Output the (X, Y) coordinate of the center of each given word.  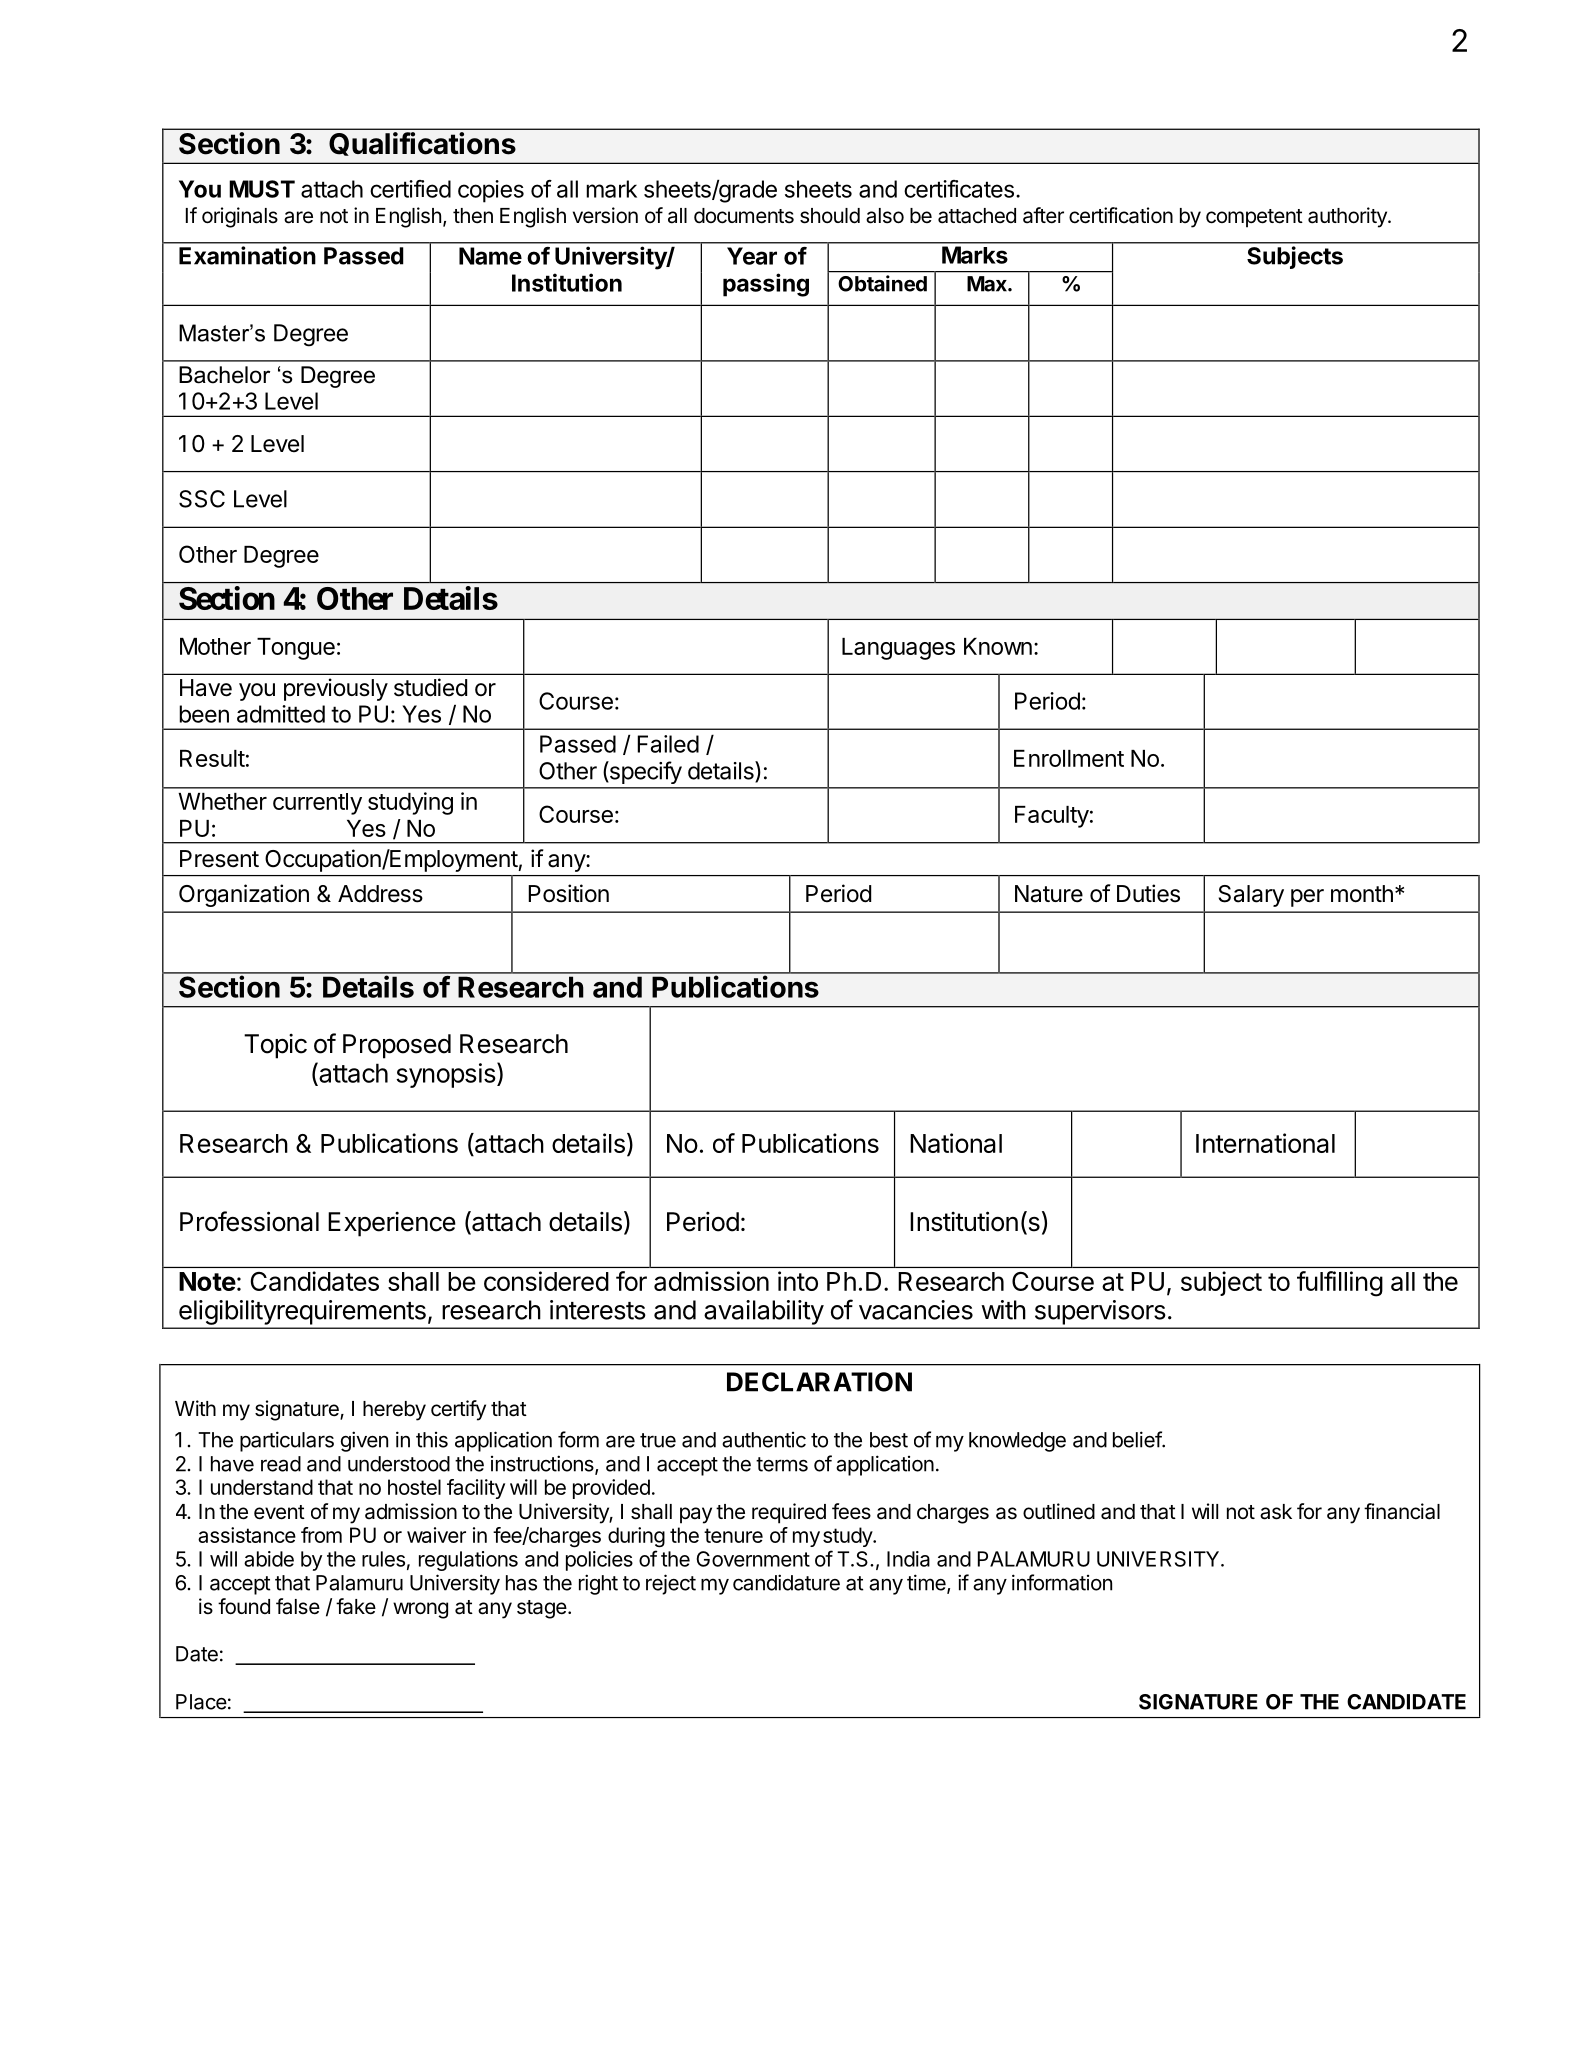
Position (568, 893)
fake (356, 1606)
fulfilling (1340, 1284)
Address (380, 894)
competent (1254, 218)
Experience (392, 1224)
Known (998, 646)
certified (410, 189)
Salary (1251, 896)
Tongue (296, 649)
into (798, 1281)
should (830, 216)
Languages (898, 649)
